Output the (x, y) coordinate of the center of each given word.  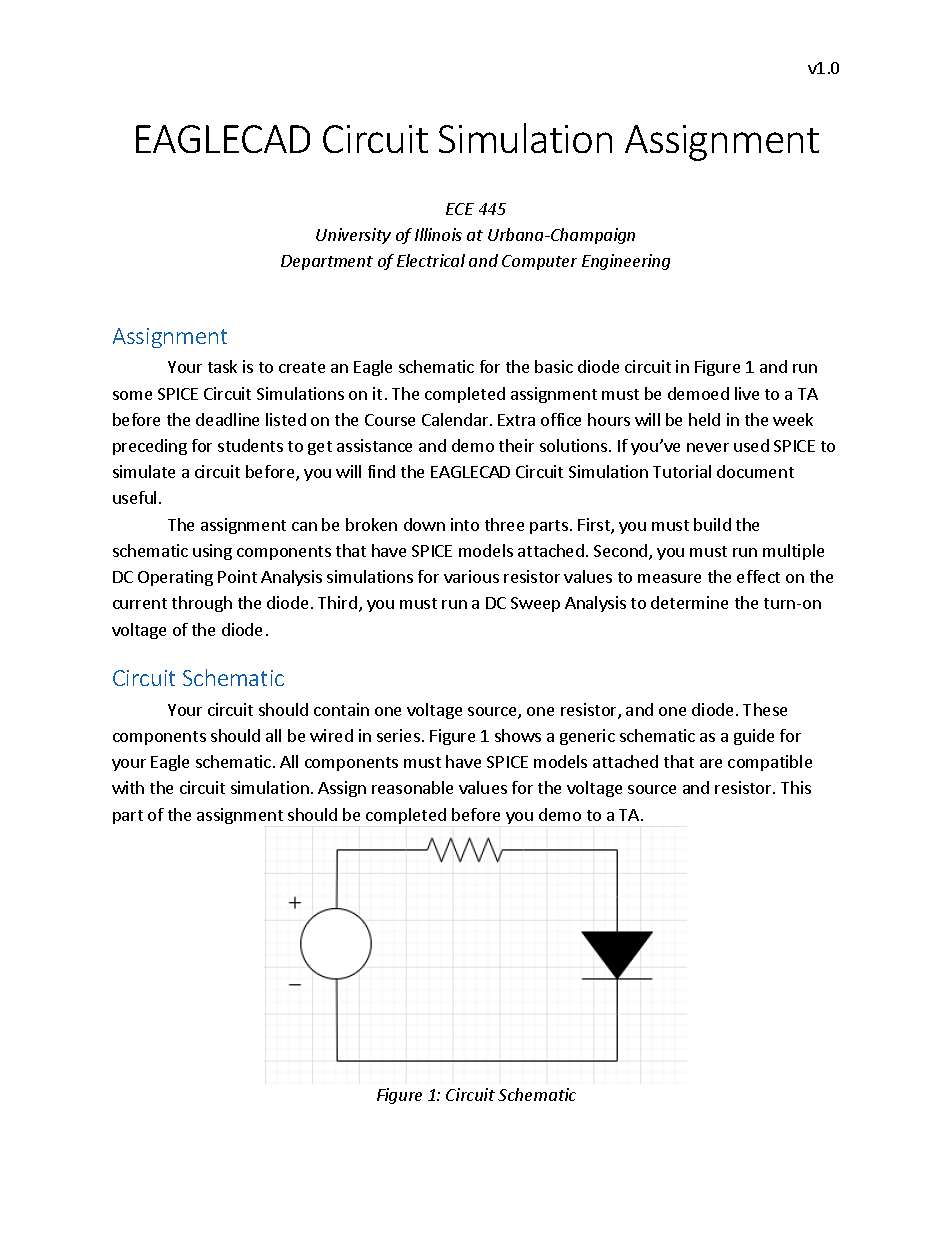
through (202, 604)
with (128, 787)
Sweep (535, 604)
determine (689, 602)
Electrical (431, 260)
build (712, 524)
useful (134, 497)
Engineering (626, 262)
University (353, 236)
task (222, 366)
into (465, 524)
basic (554, 366)
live (747, 393)
